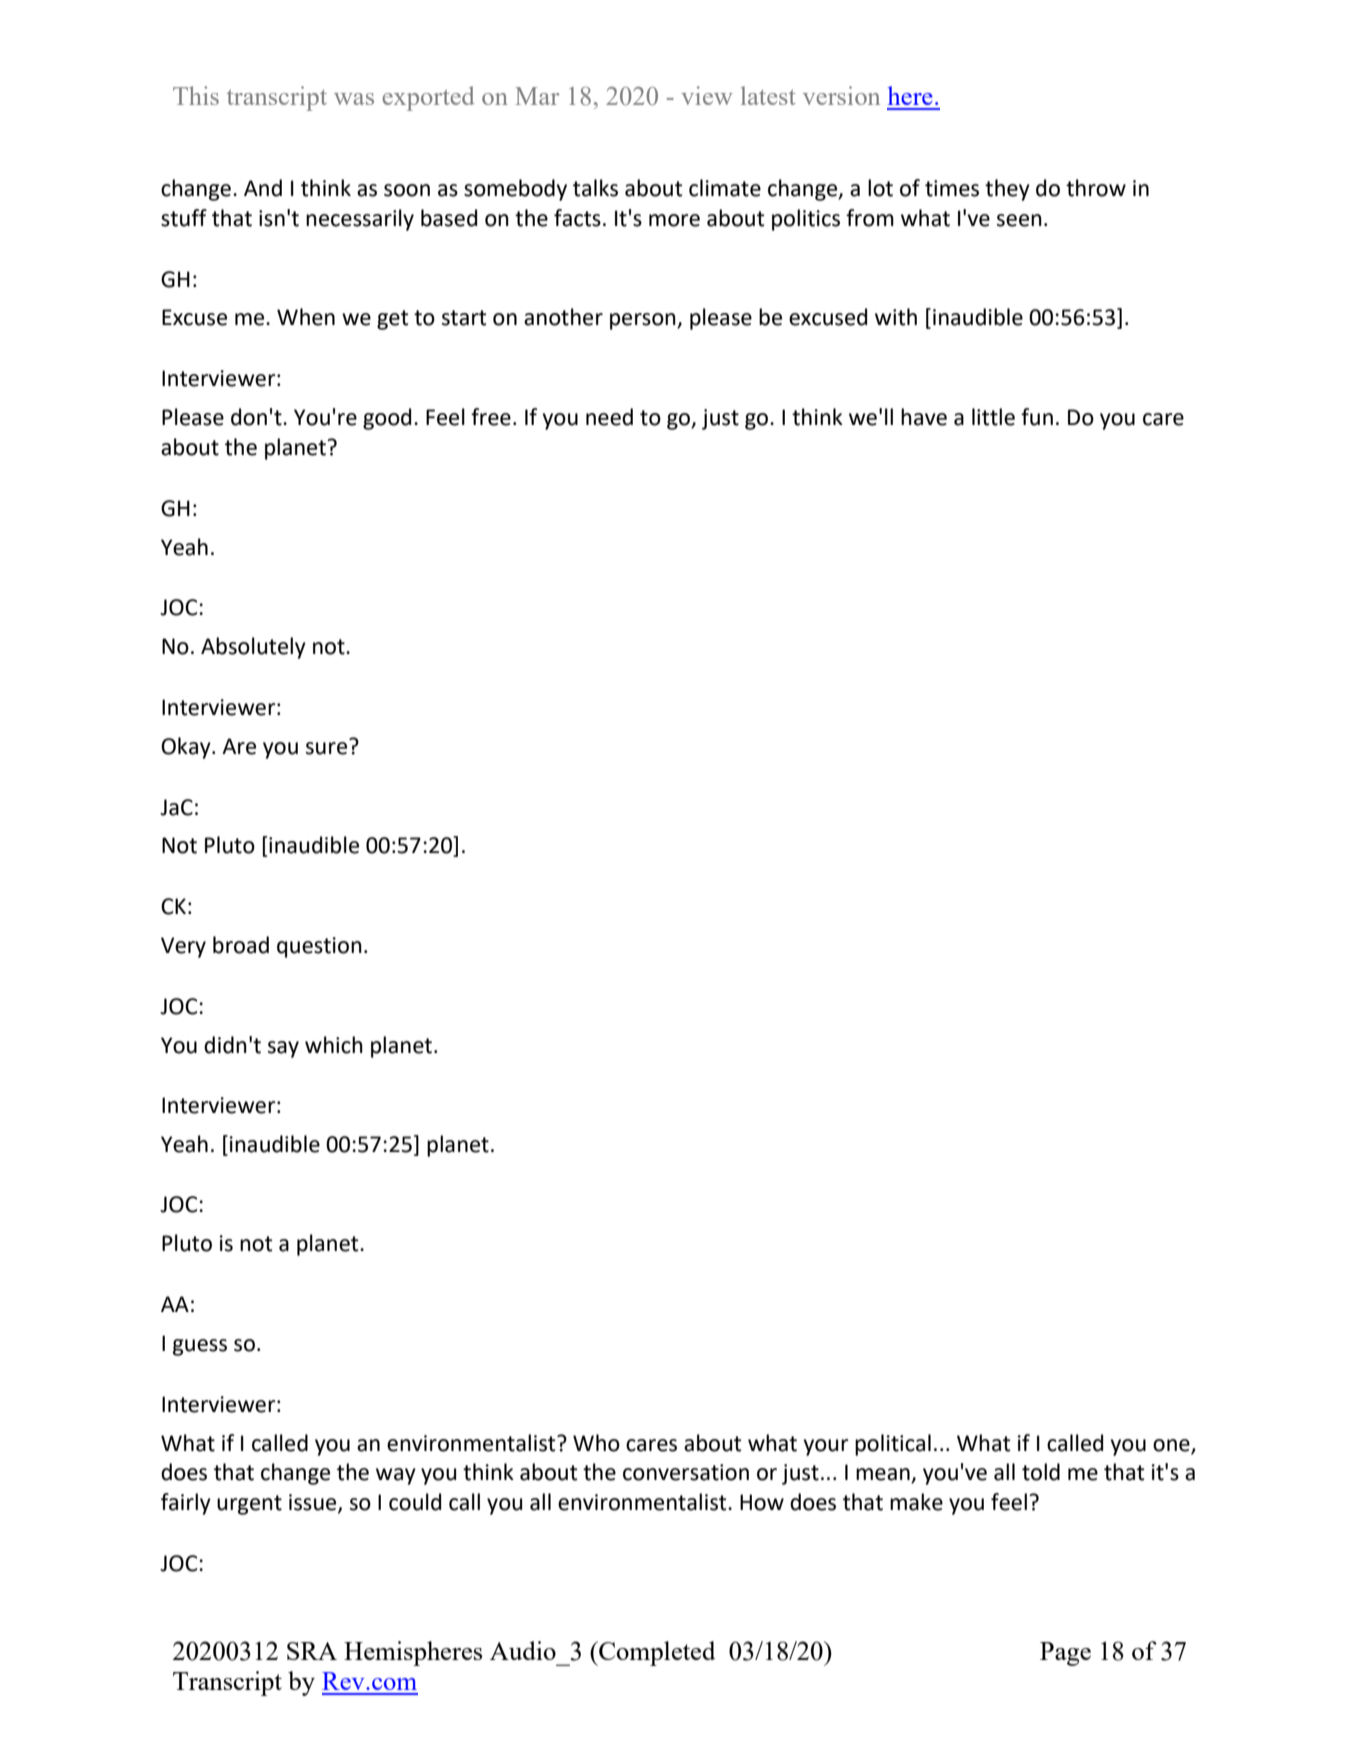 This page has height=1758, width=1358. Describe the element at coordinates (609, 417) in the page. I see `need` at that location.
